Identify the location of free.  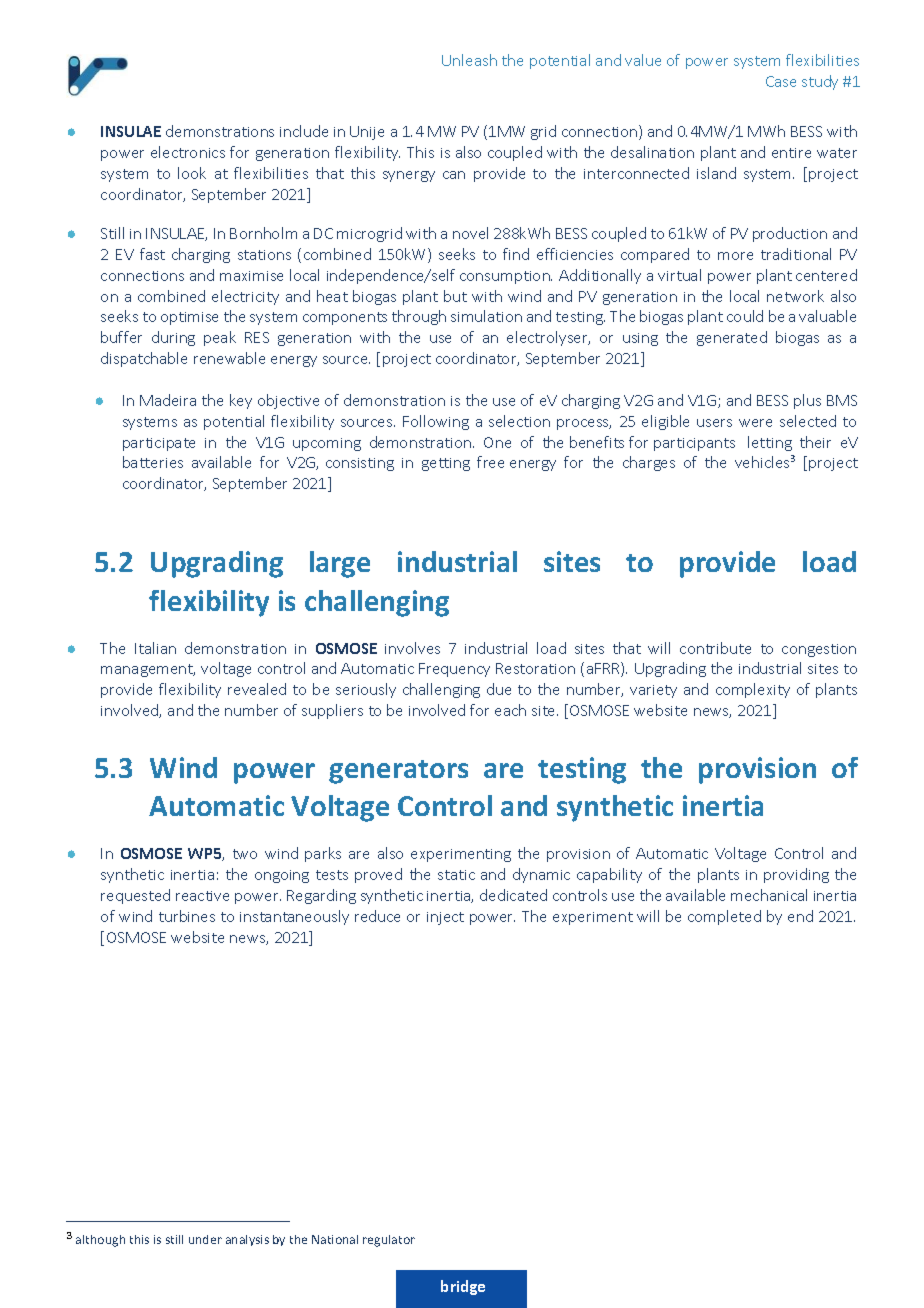
(490, 462).
